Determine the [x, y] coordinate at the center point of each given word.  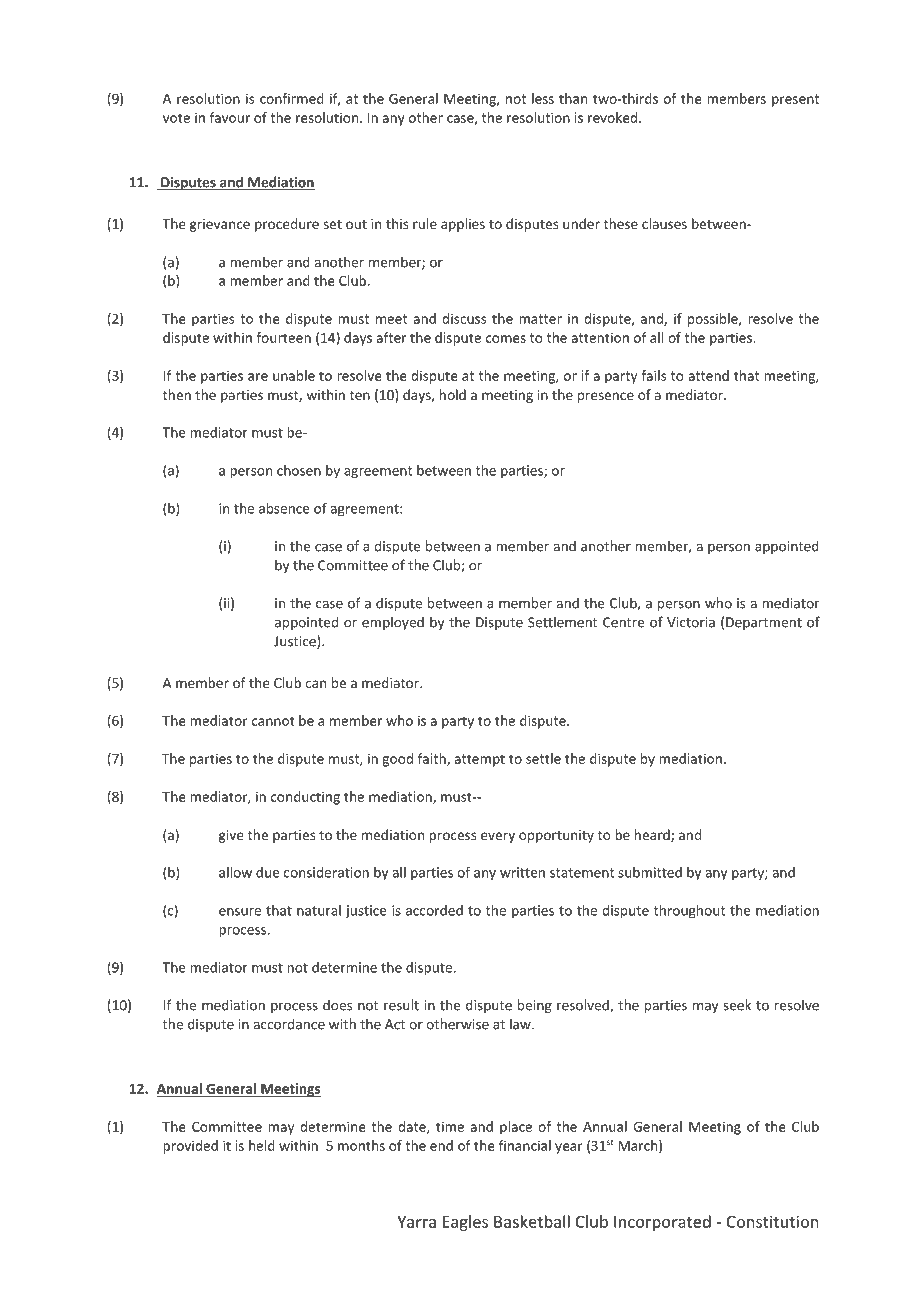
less [543, 98]
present [795, 100]
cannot [273, 721]
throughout [689, 912]
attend [708, 375]
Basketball [532, 1221]
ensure [240, 912]
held [262, 1145]
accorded [434, 910]
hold [453, 394]
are [258, 377]
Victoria [691, 622]
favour [230, 117]
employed [393, 623]
